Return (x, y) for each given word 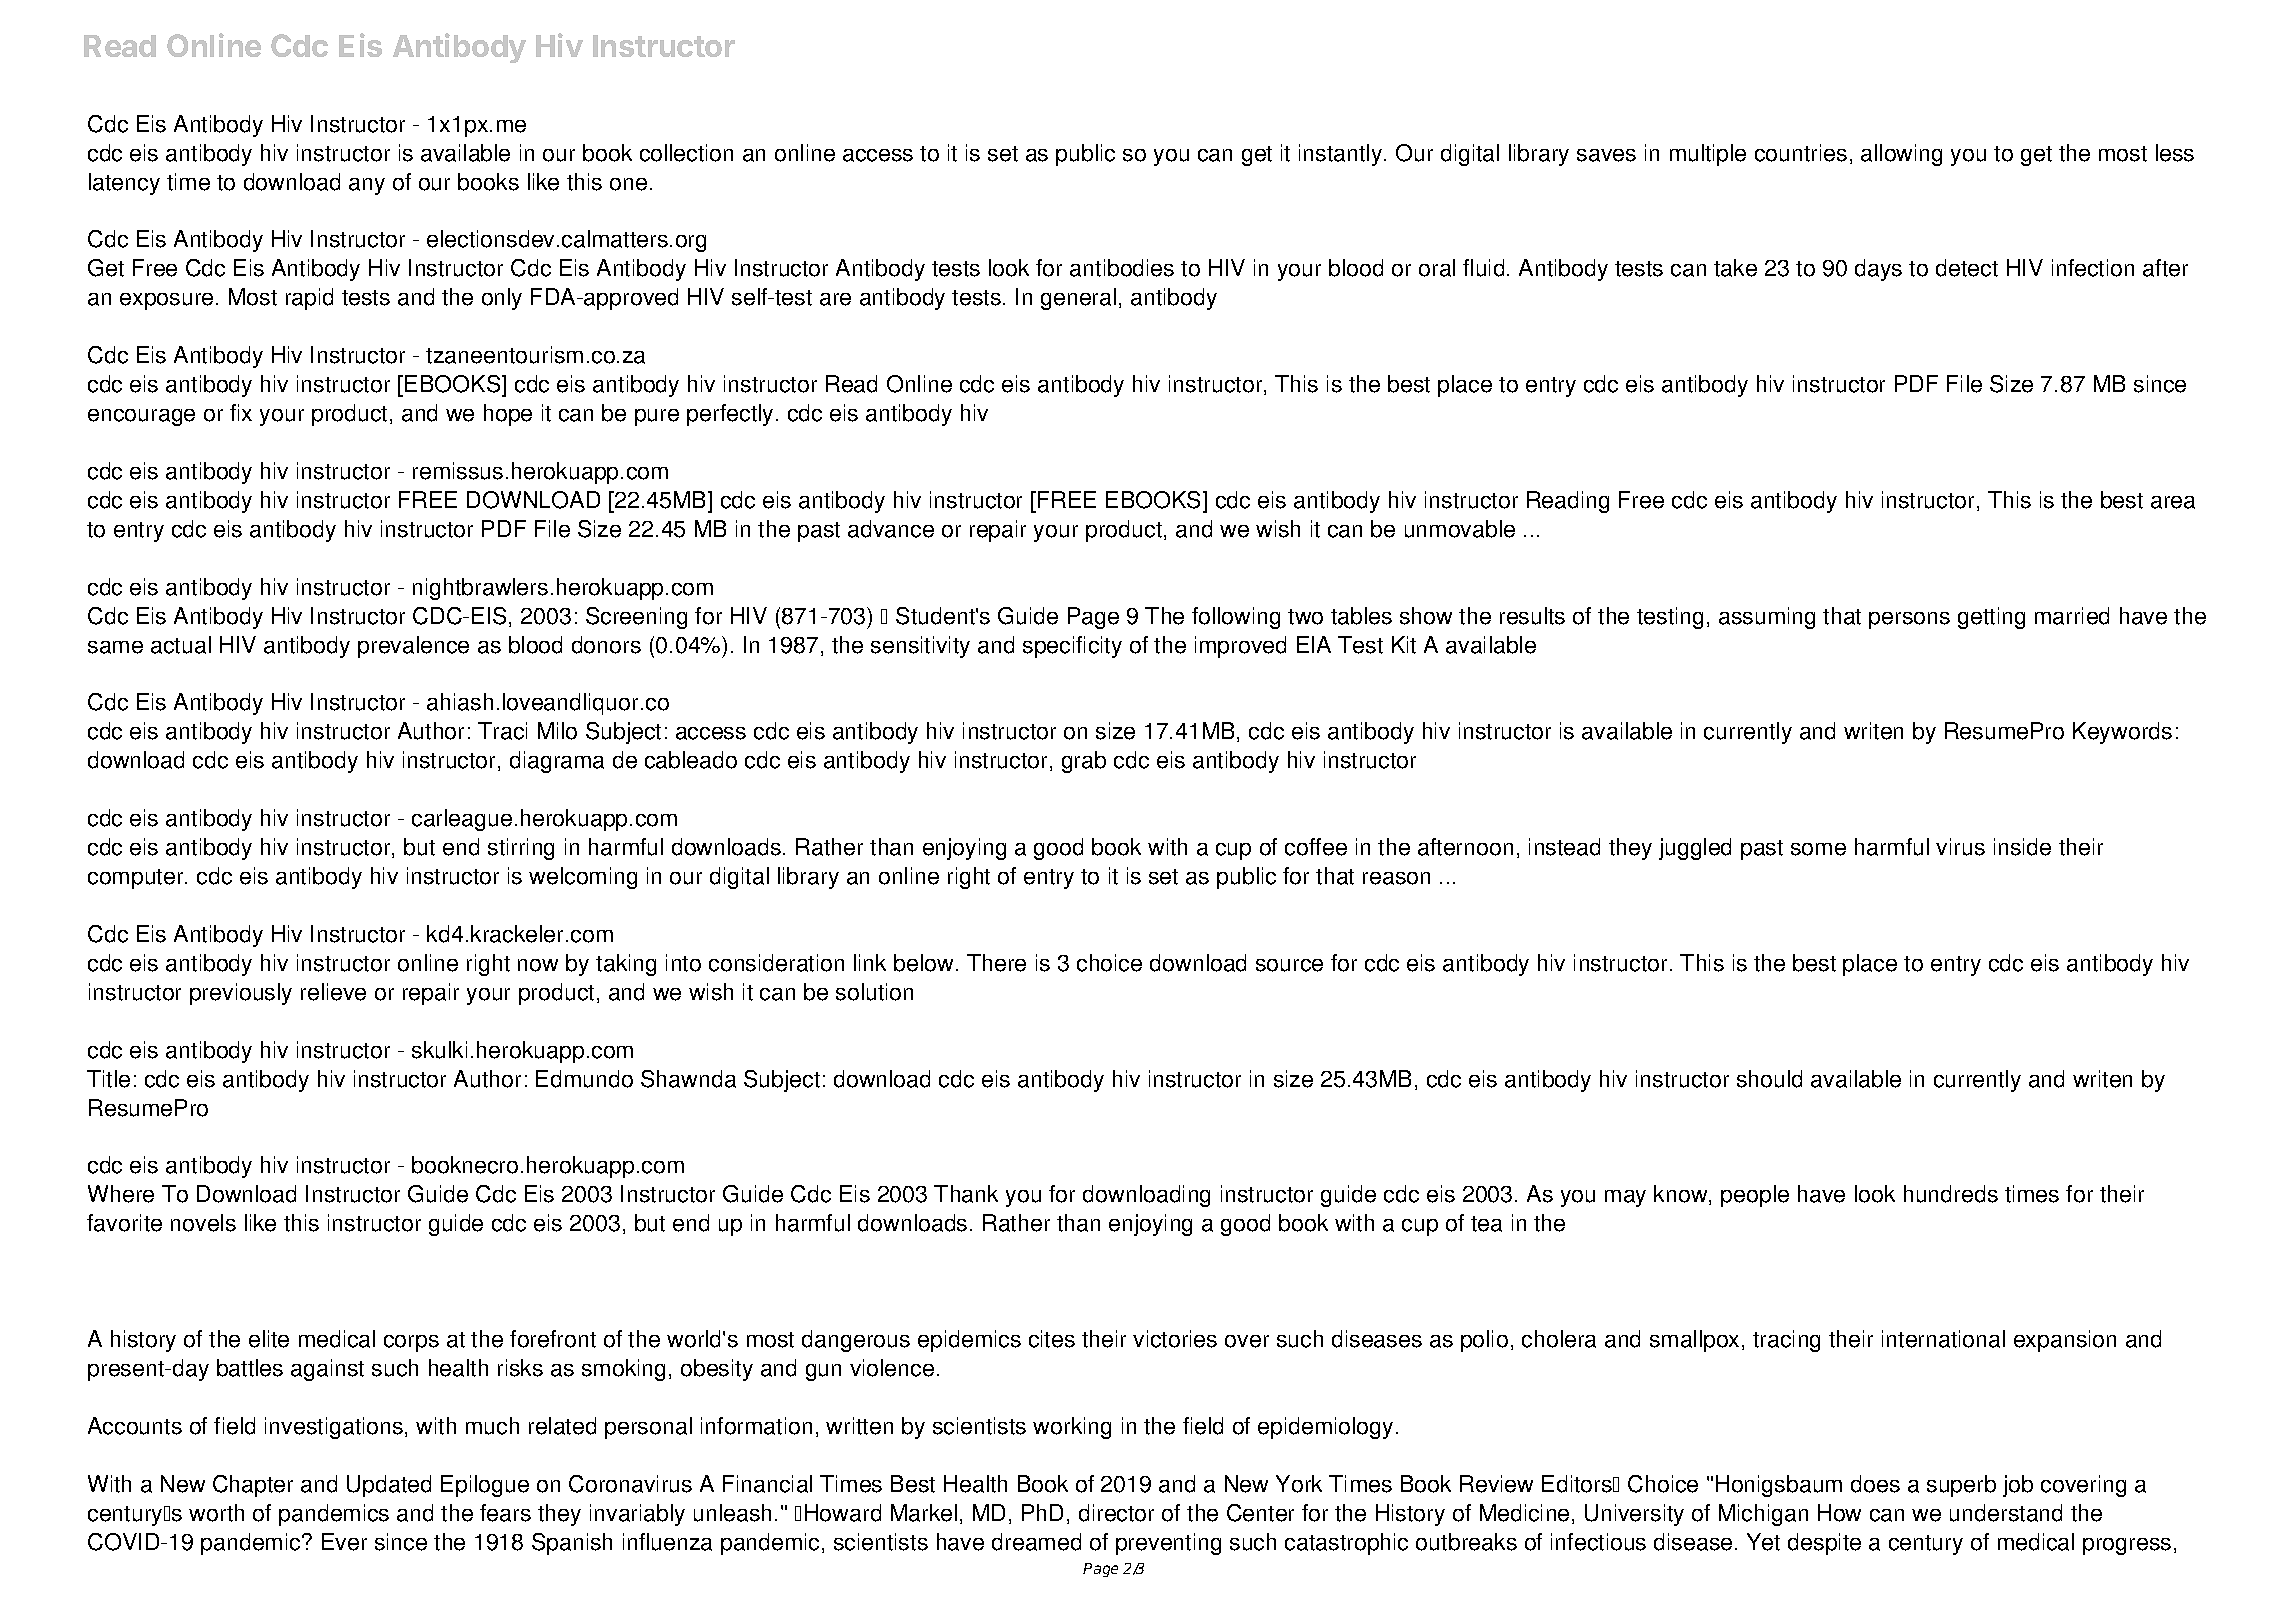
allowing (1901, 155)
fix (241, 412)
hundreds (1951, 1194)
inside (2022, 847)
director (1116, 1513)
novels (203, 1223)
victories (1175, 1339)
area (2173, 502)
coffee (1316, 847)
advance (891, 529)
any (367, 186)
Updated (389, 1486)
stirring (521, 849)
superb (1961, 1486)
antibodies (1122, 268)
